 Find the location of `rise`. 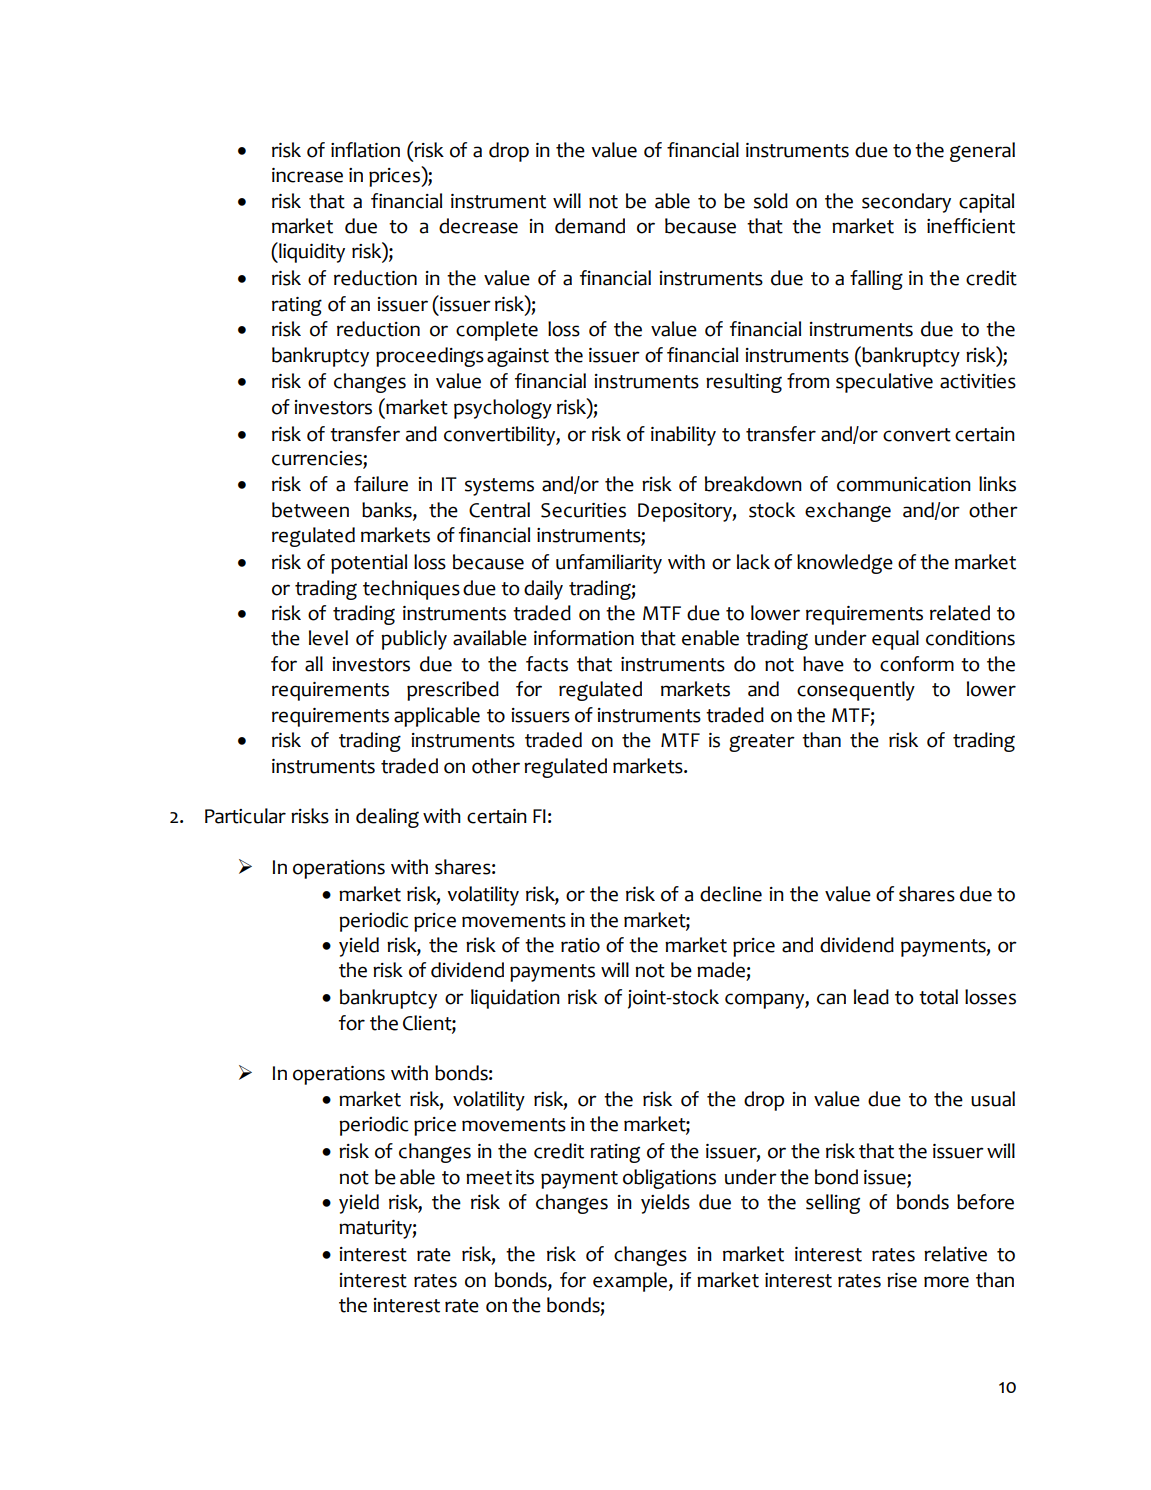

rise is located at coordinates (902, 1280).
